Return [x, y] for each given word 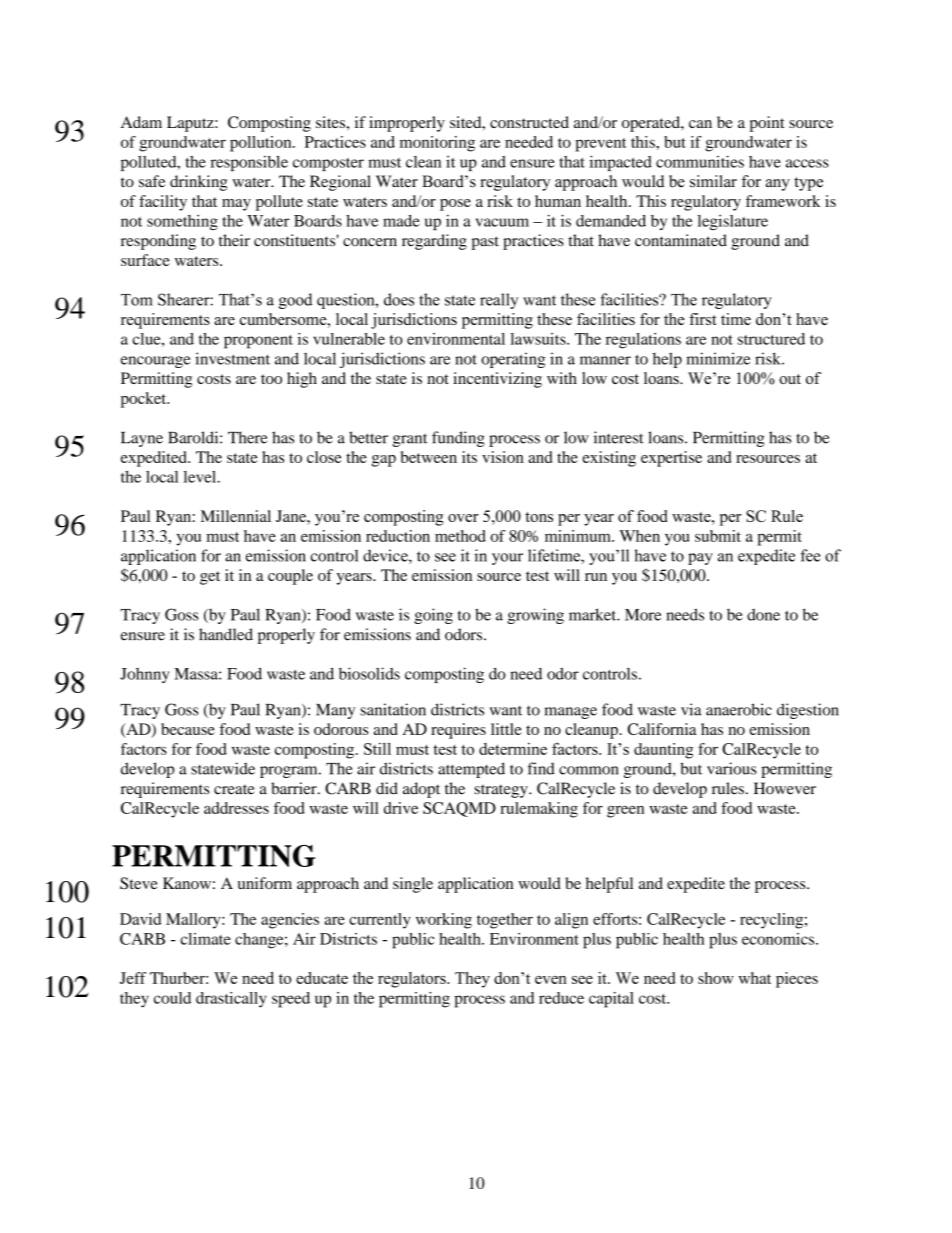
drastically [231, 1000]
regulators [413, 980]
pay [700, 559]
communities [700, 161]
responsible [249, 163]
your [507, 559]
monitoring [437, 144]
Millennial [236, 516]
